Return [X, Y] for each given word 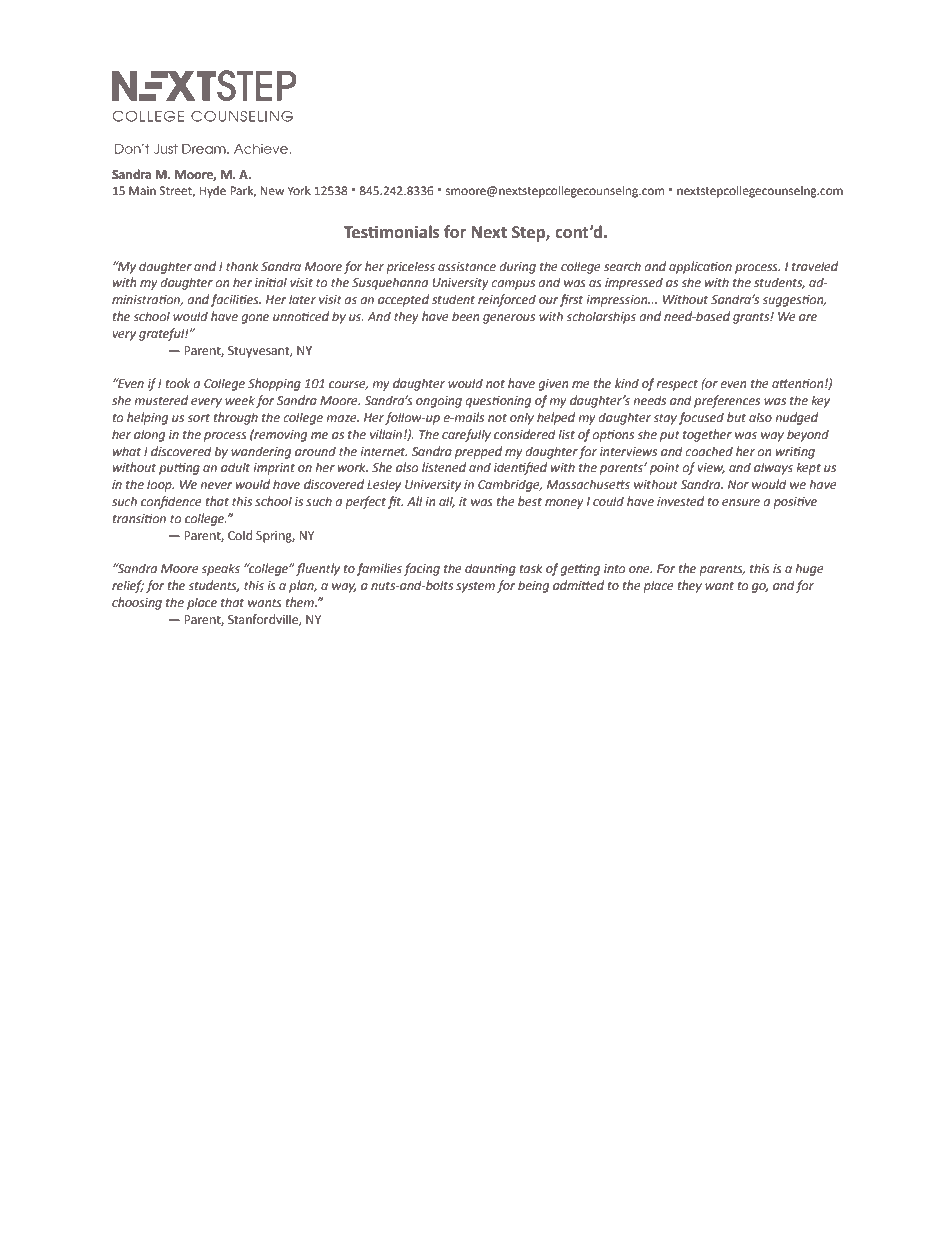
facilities [235, 300]
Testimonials [391, 232]
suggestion [794, 301]
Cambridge [510, 485]
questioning [498, 402]
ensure [741, 503]
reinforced [507, 300]
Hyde [212, 192]
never [216, 486]
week [240, 400]
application [700, 267]
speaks [220, 569]
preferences [727, 401]
